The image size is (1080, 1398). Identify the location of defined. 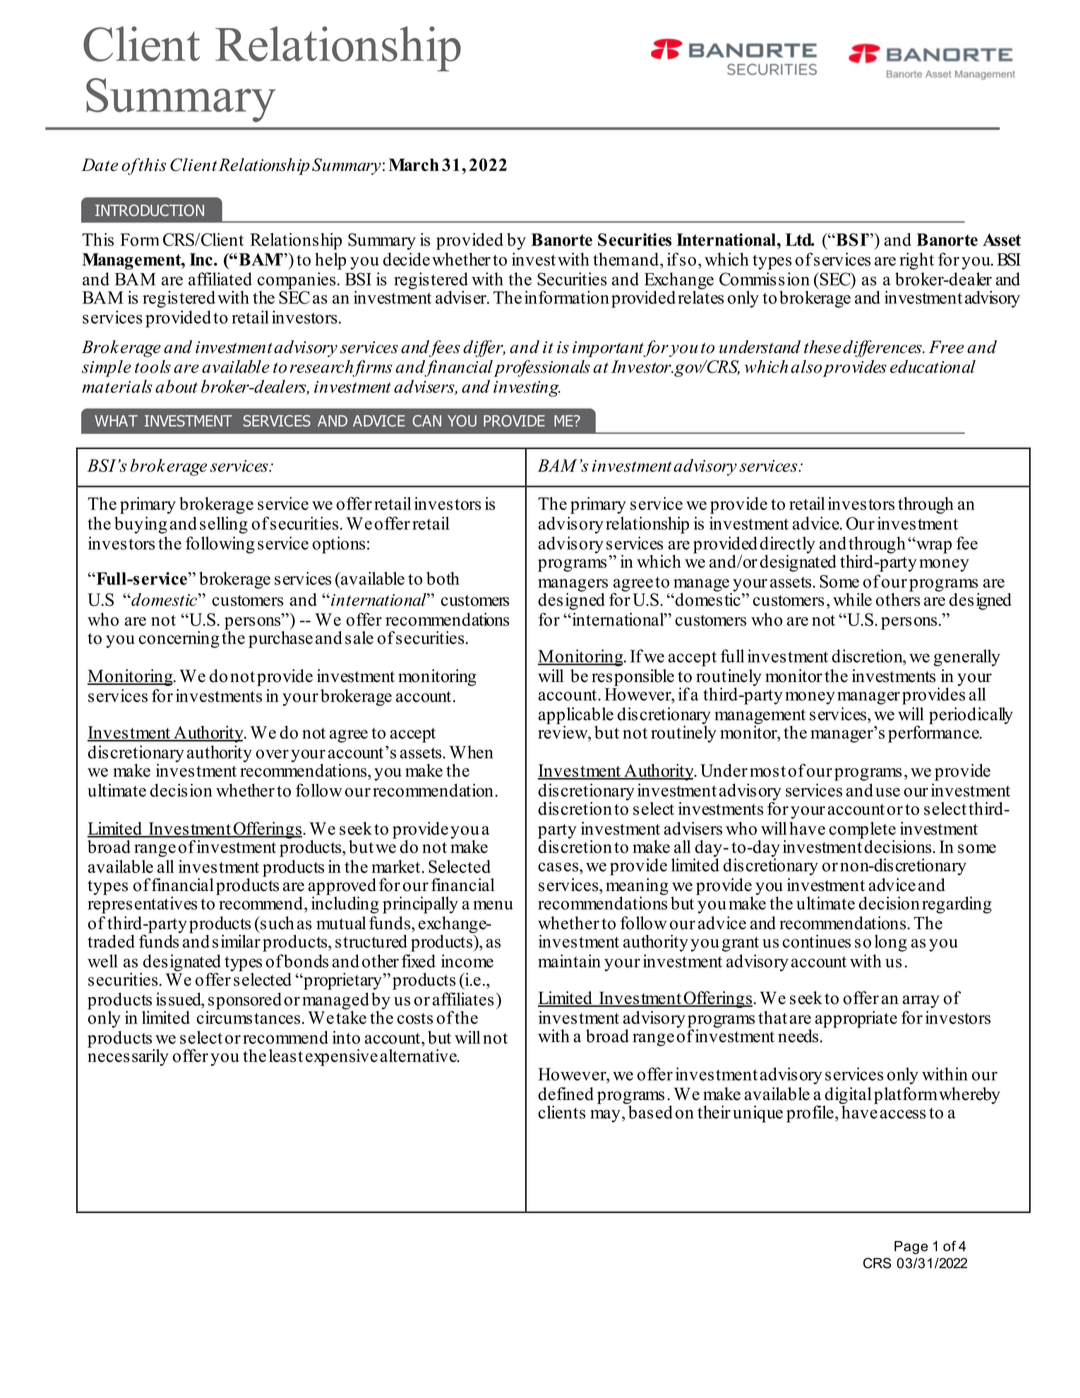
(566, 1094).
